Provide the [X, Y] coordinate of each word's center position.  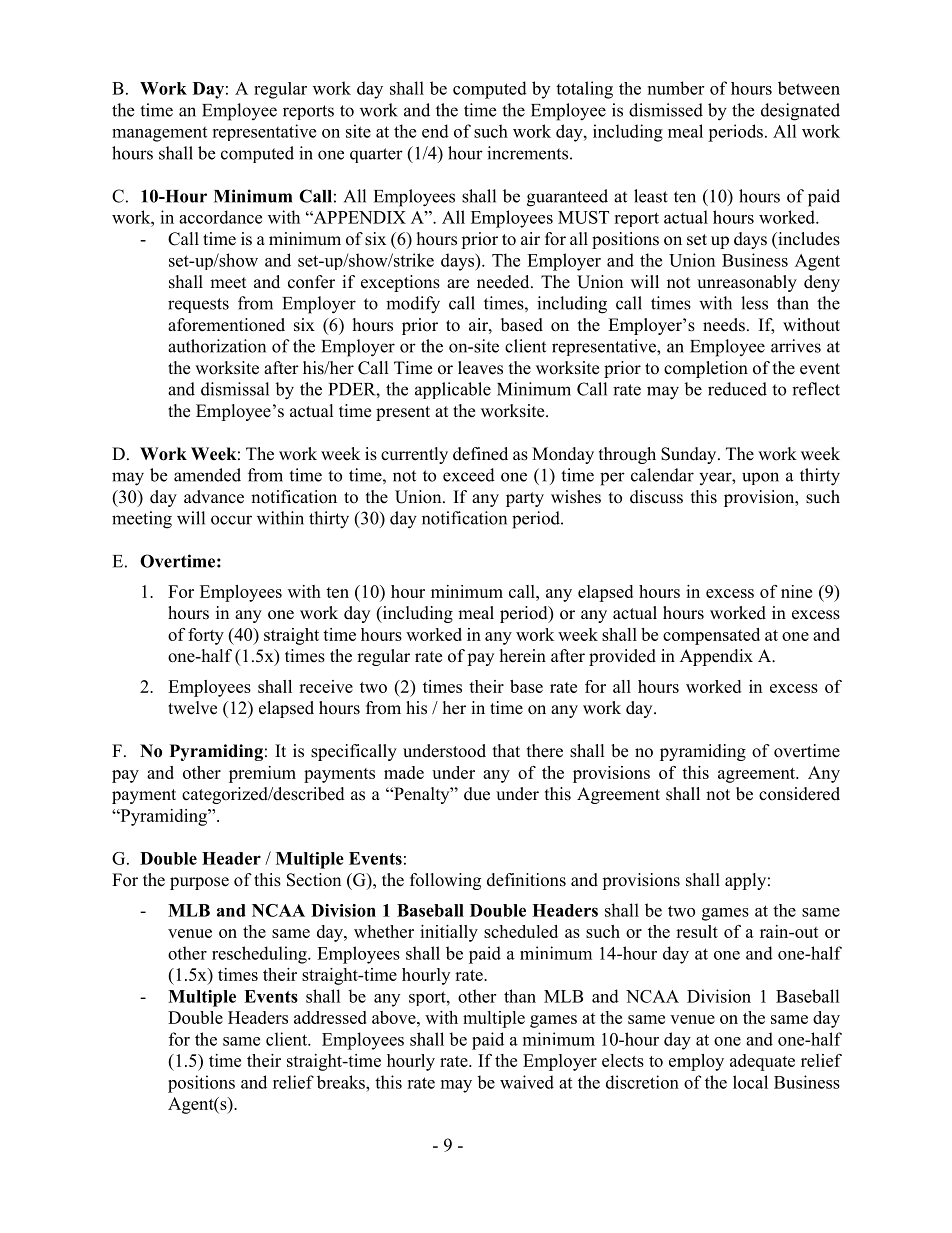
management [159, 134]
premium [262, 774]
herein [523, 656]
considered [799, 794]
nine [796, 591]
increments [527, 153]
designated [800, 112]
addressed [330, 1017]
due [477, 794]
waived [527, 1082]
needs [724, 325]
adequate [762, 1062]
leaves [480, 368]
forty [206, 636]
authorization [217, 346]
